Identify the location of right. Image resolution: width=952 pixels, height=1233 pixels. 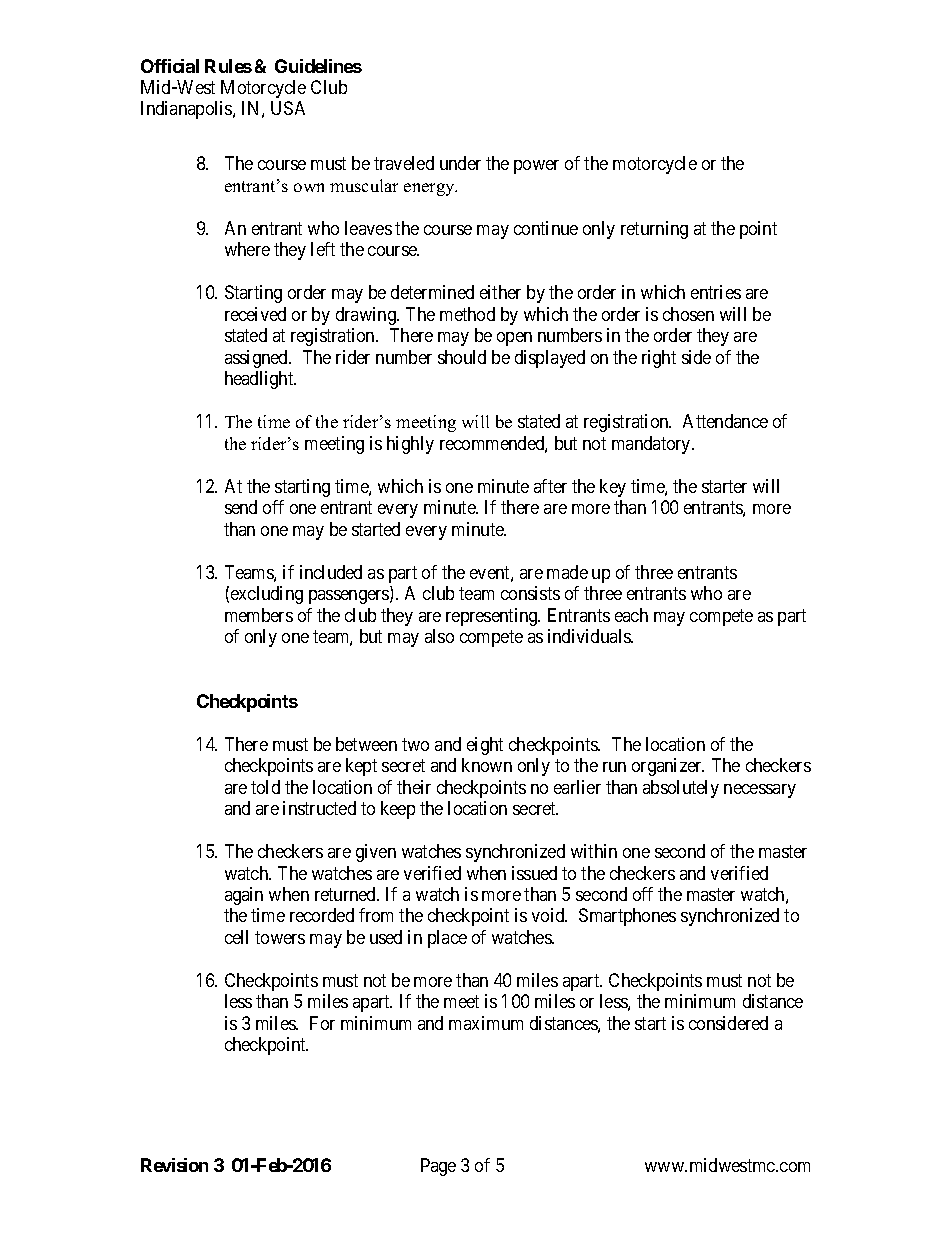
(659, 359).
